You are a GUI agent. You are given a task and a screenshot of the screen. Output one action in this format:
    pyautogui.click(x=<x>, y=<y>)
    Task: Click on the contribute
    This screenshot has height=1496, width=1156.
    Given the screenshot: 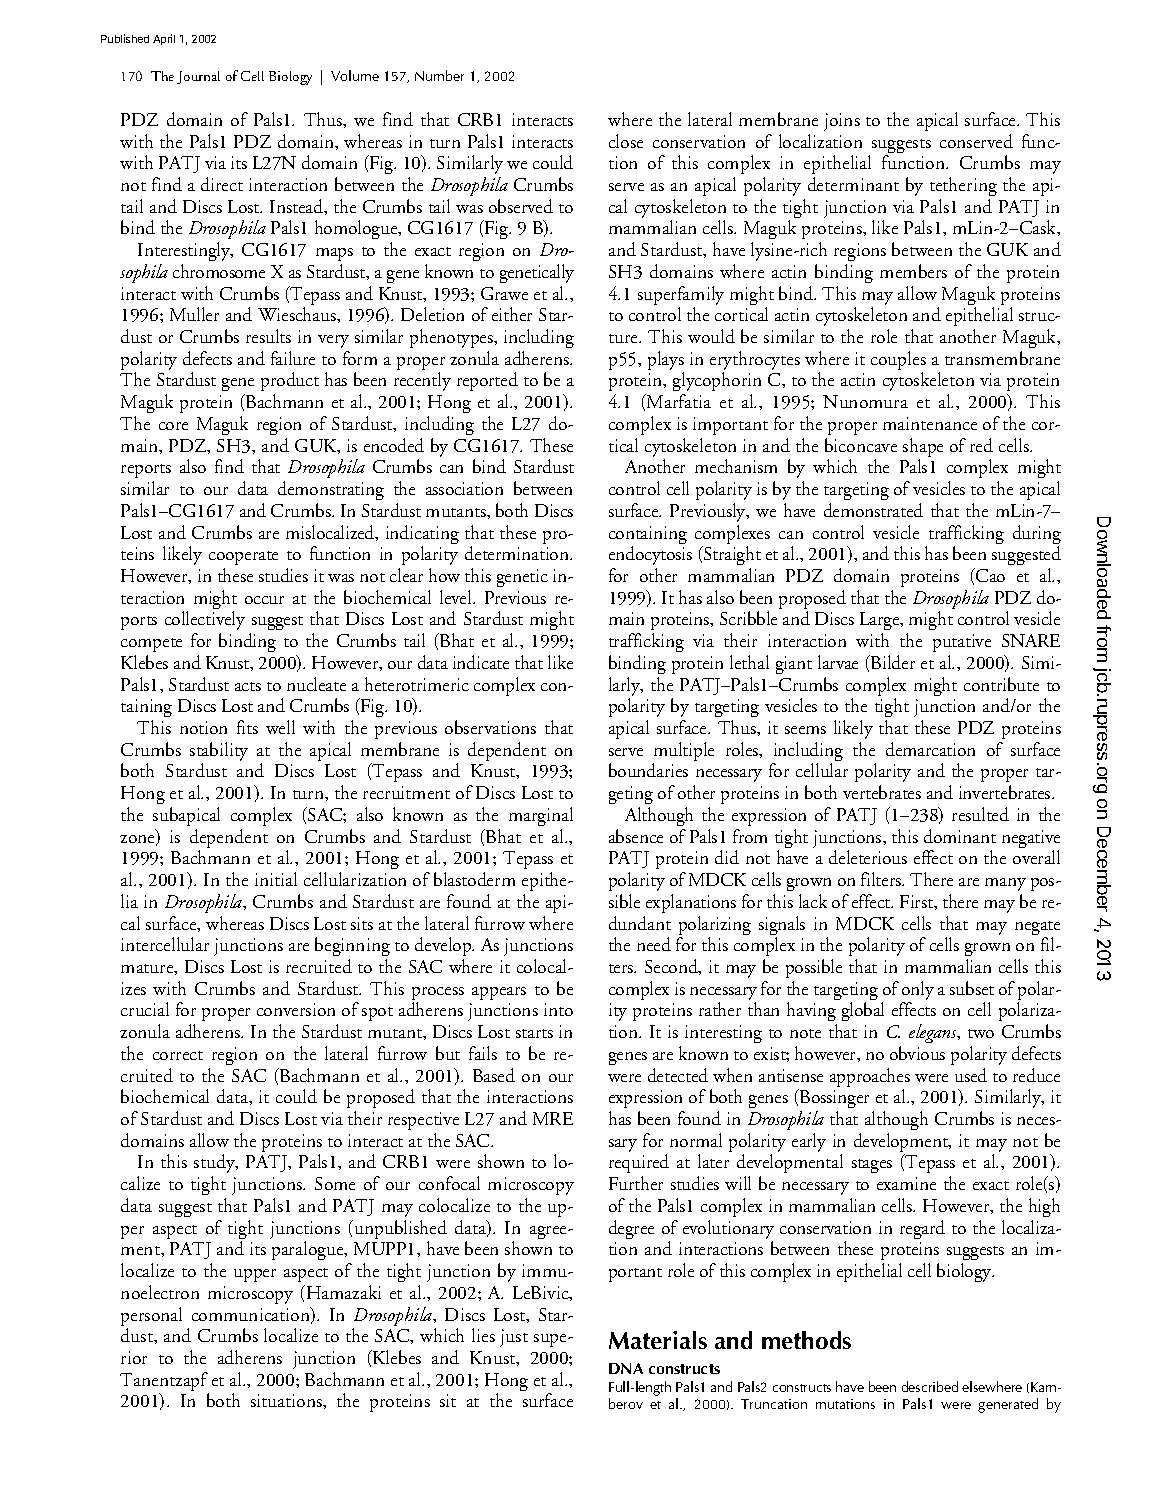 What is the action you would take?
    pyautogui.click(x=1001, y=684)
